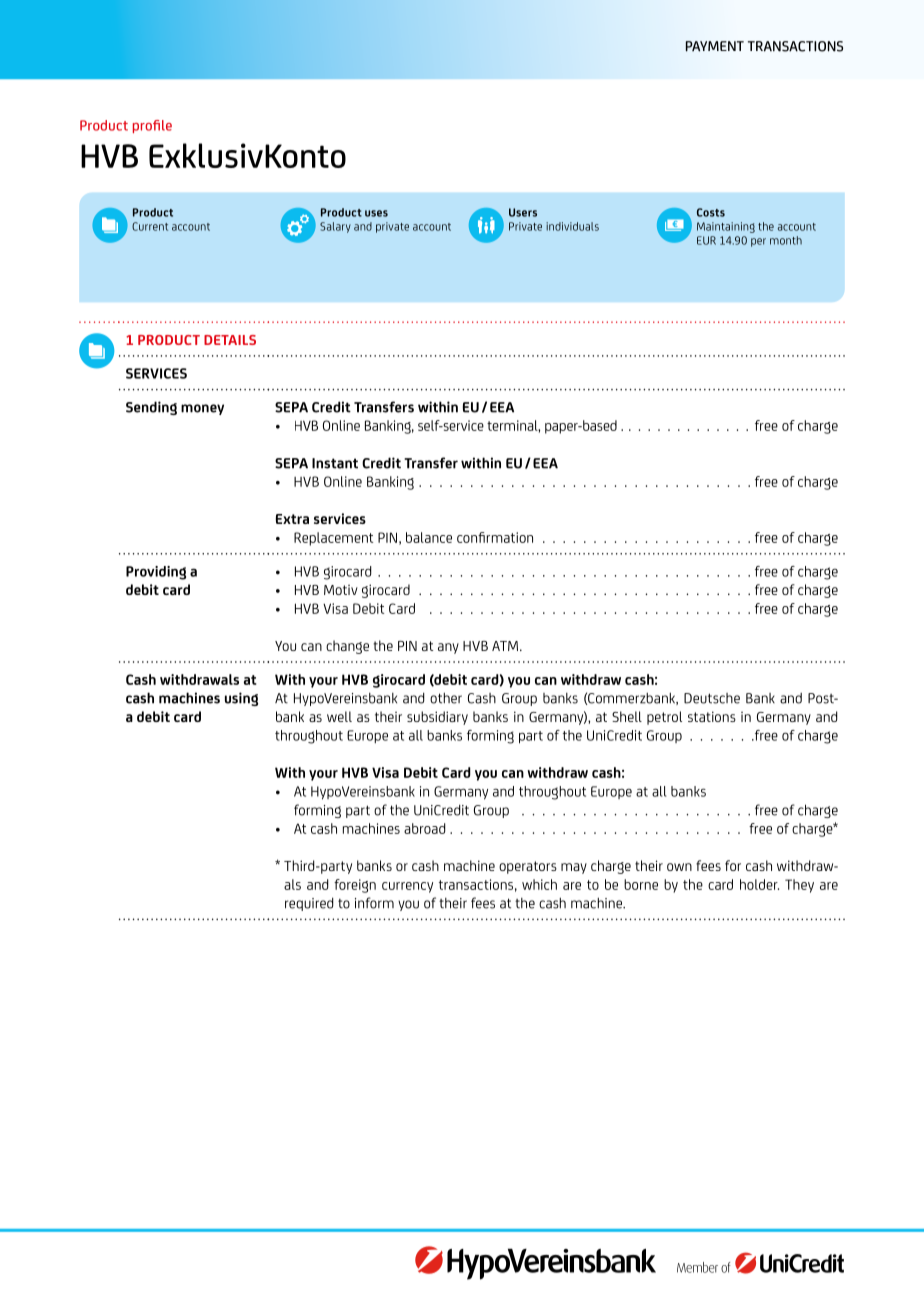 Image resolution: width=924 pixels, height=1308 pixels. Describe the element at coordinates (572, 226) in the image. I see `individuals` at that location.
